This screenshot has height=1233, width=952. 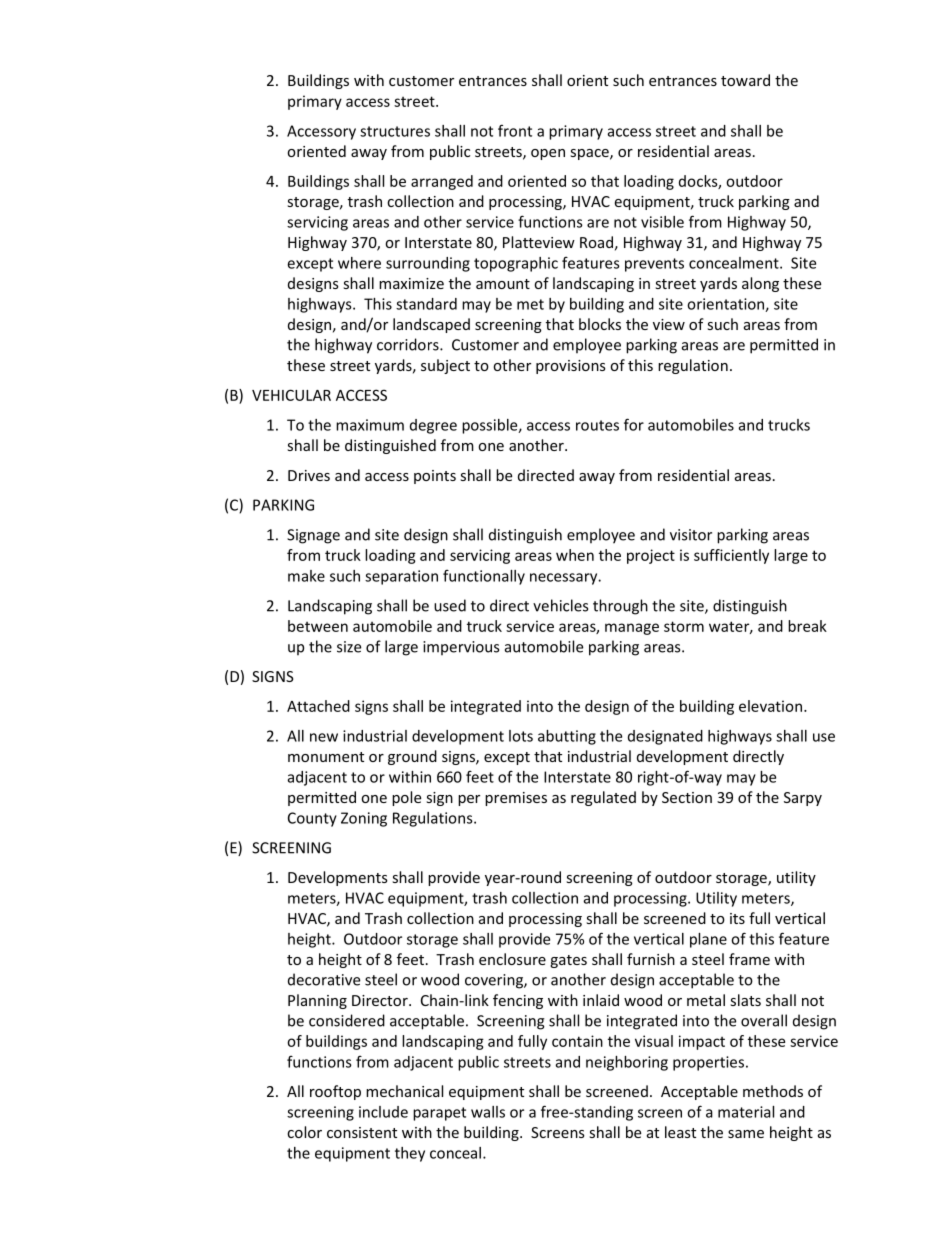 What do you see at coordinates (364, 819) in the screenshot?
I see `Zoning` at bounding box center [364, 819].
